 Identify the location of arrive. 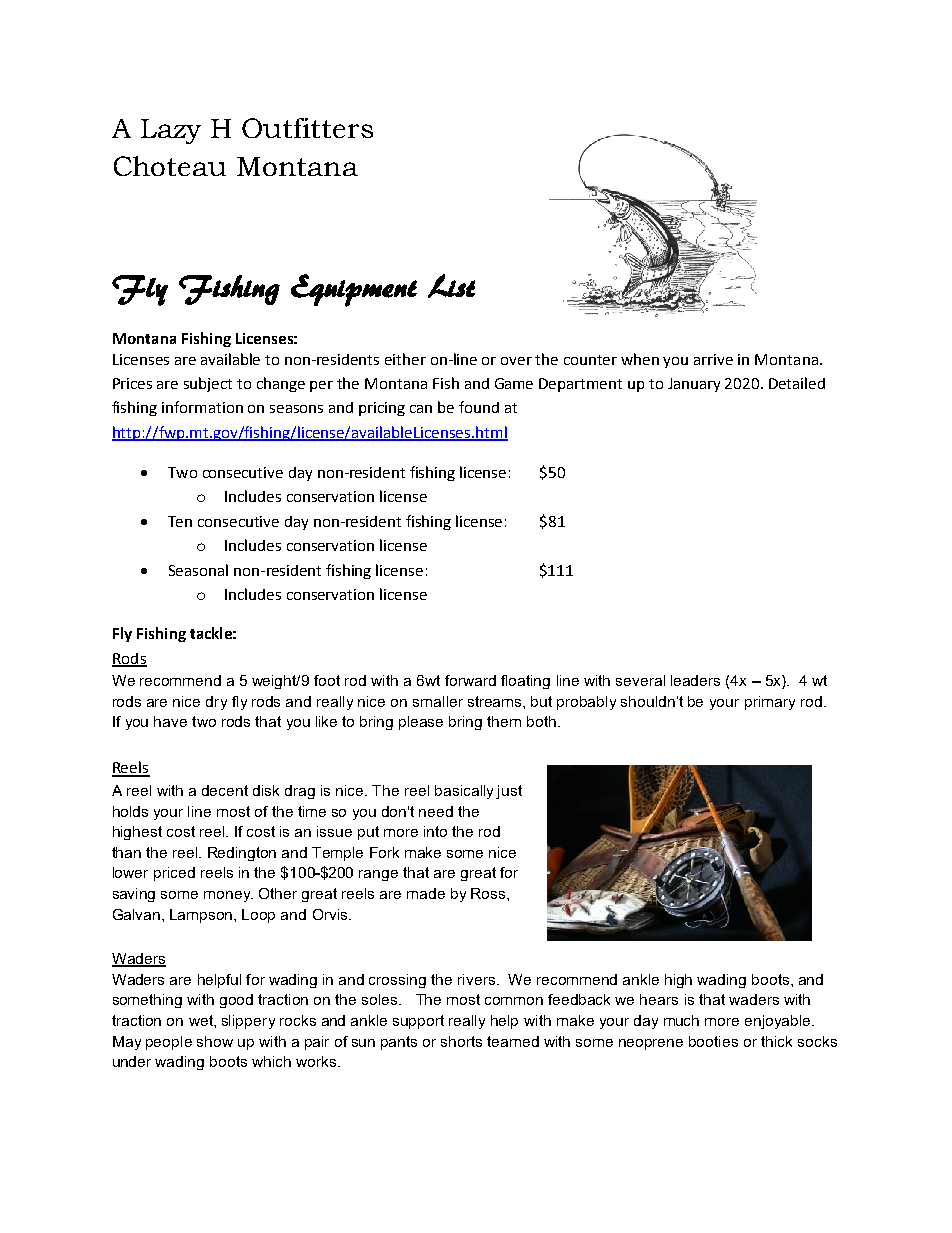
(713, 359).
